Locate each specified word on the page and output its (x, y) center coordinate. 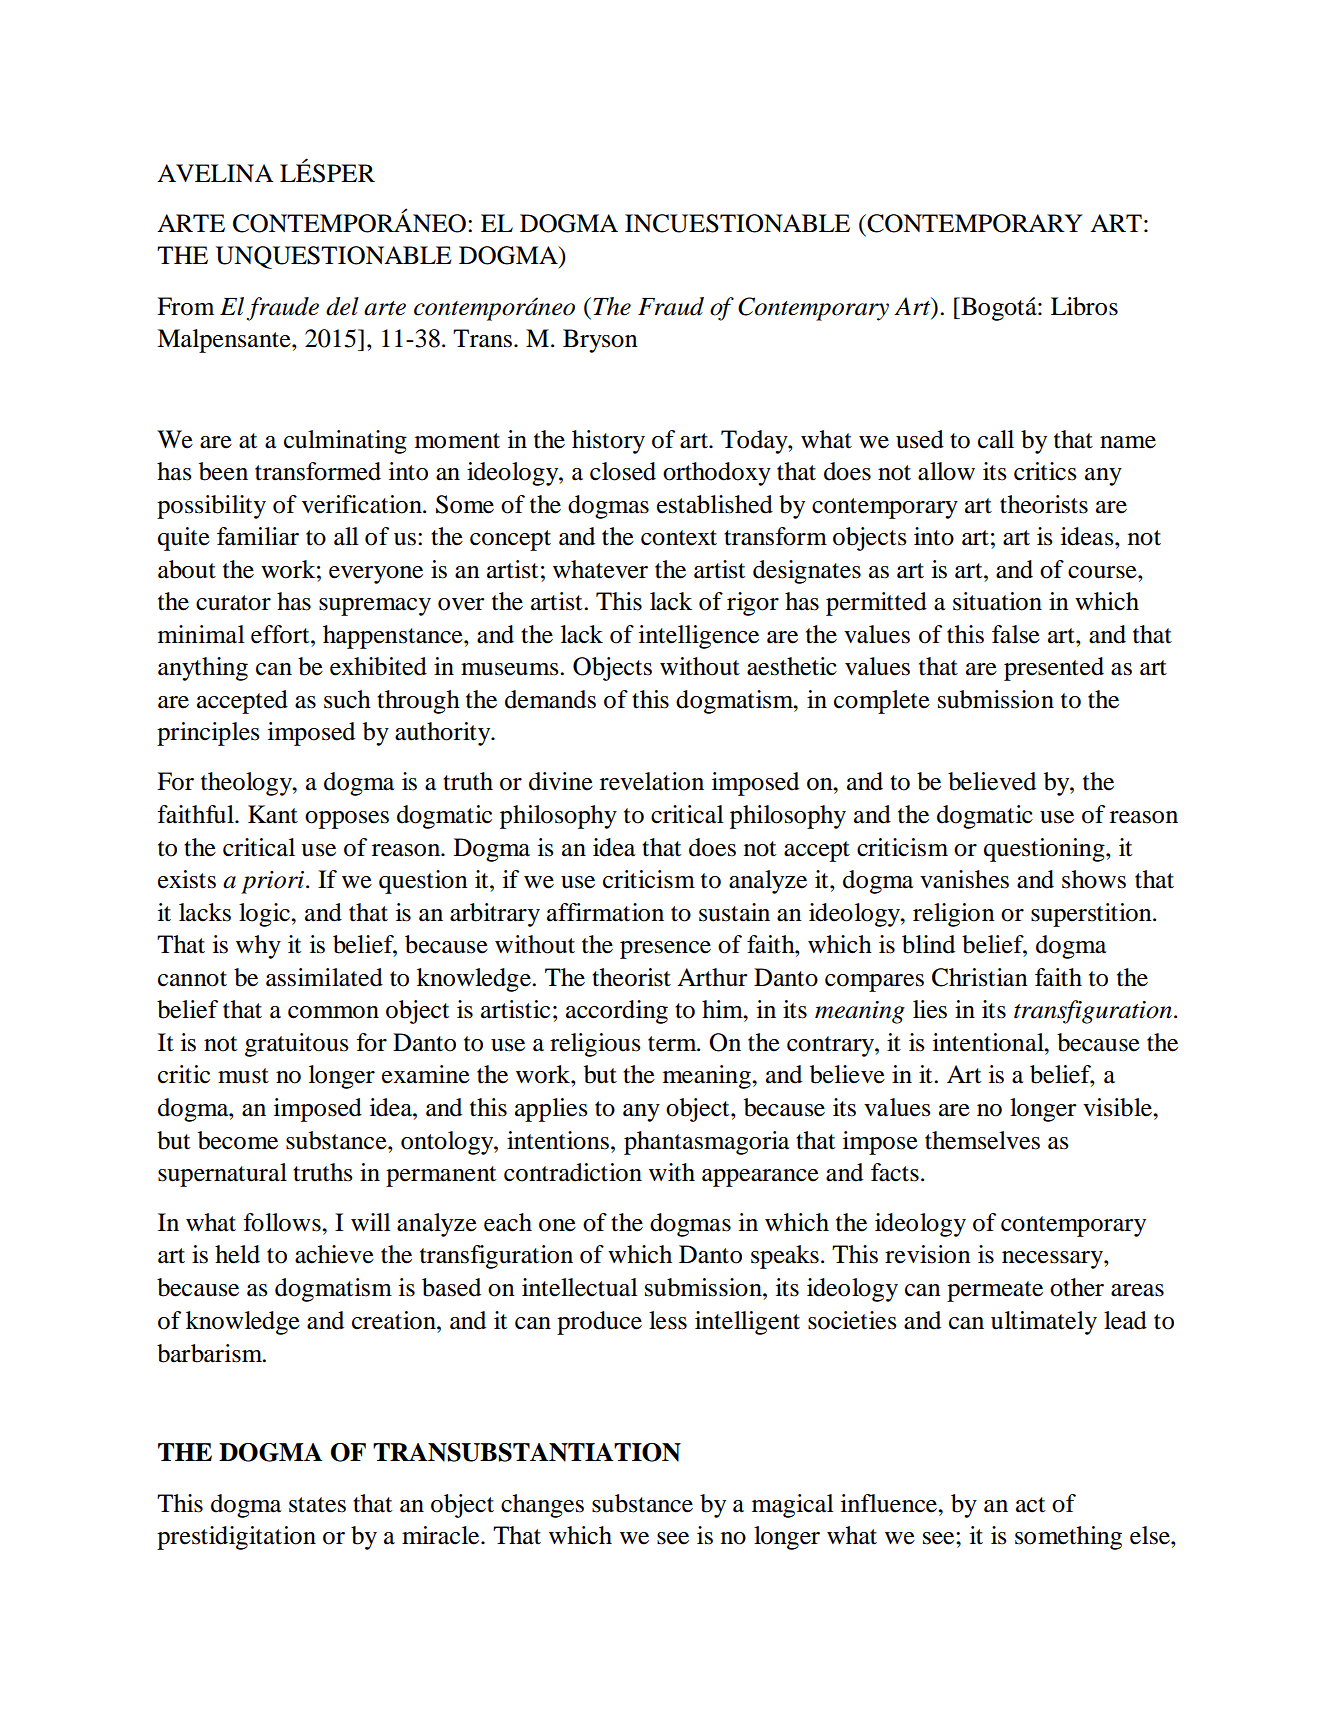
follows (283, 1222)
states (317, 1505)
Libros (1084, 306)
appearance (760, 1178)
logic (265, 915)
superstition (1092, 915)
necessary (1053, 1260)
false (1016, 634)
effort (281, 634)
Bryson (600, 341)
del (342, 306)
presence (665, 950)
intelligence (699, 637)
